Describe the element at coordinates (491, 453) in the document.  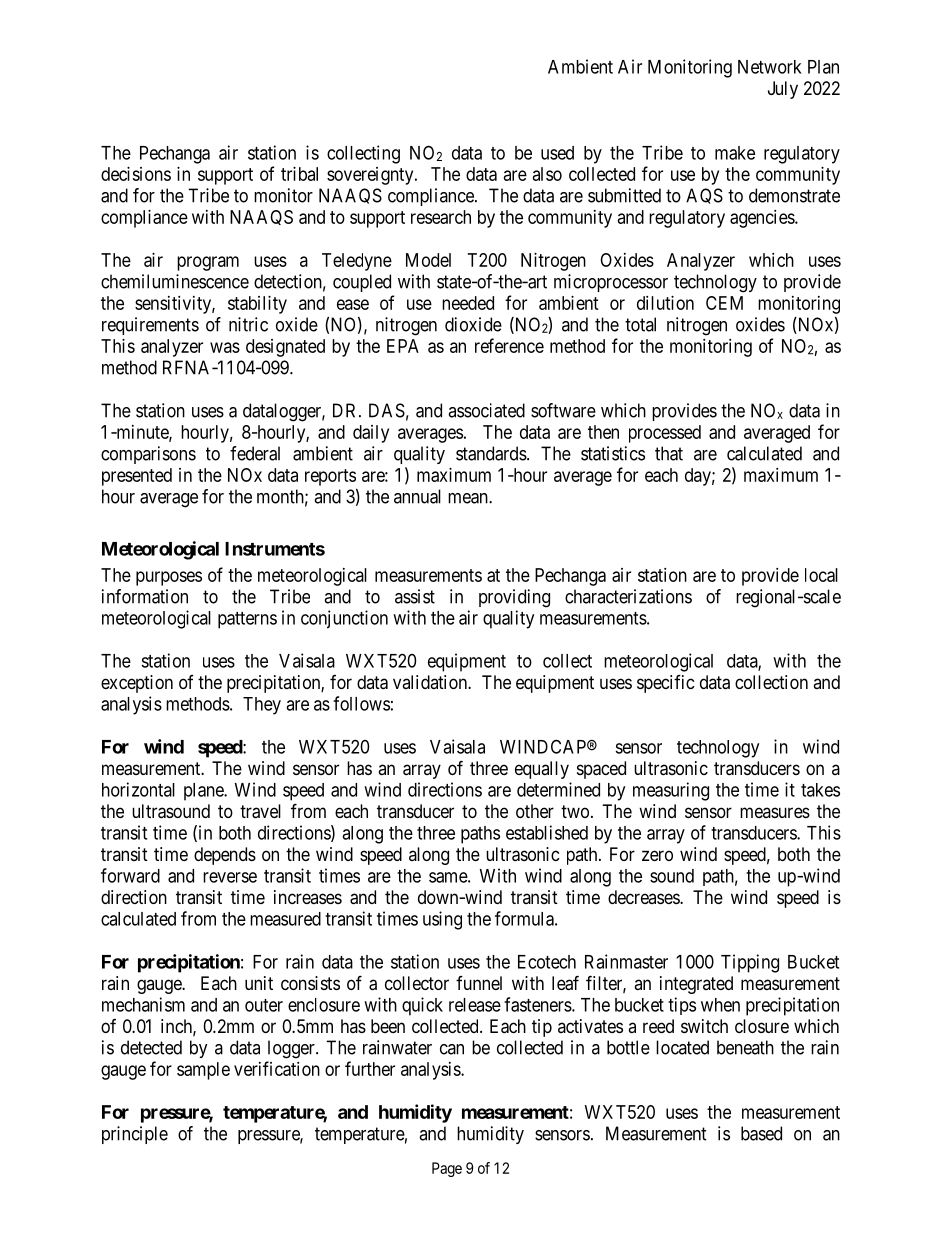
I see `standards` at that location.
